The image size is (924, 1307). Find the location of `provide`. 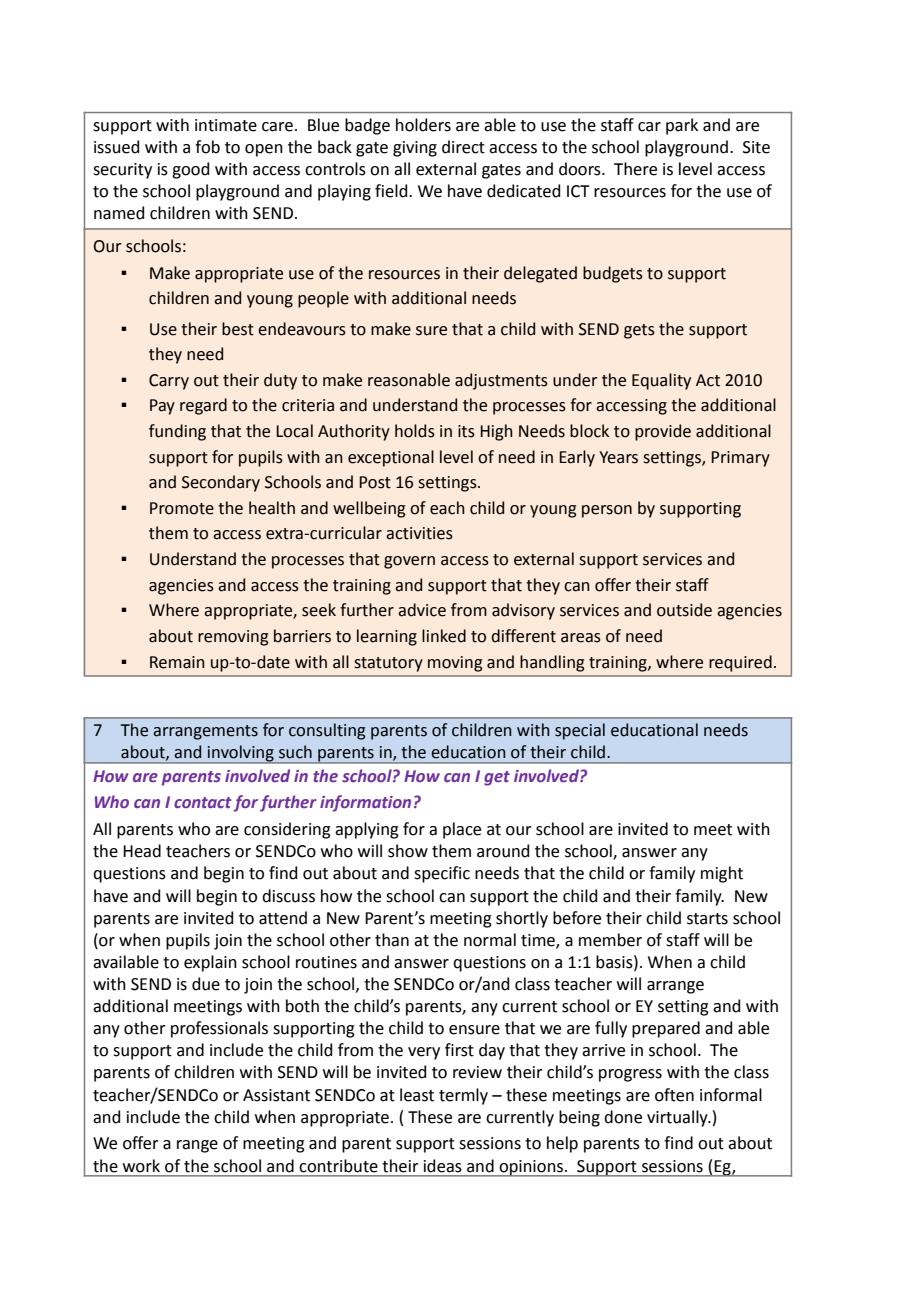

provide is located at coordinates (663, 432).
